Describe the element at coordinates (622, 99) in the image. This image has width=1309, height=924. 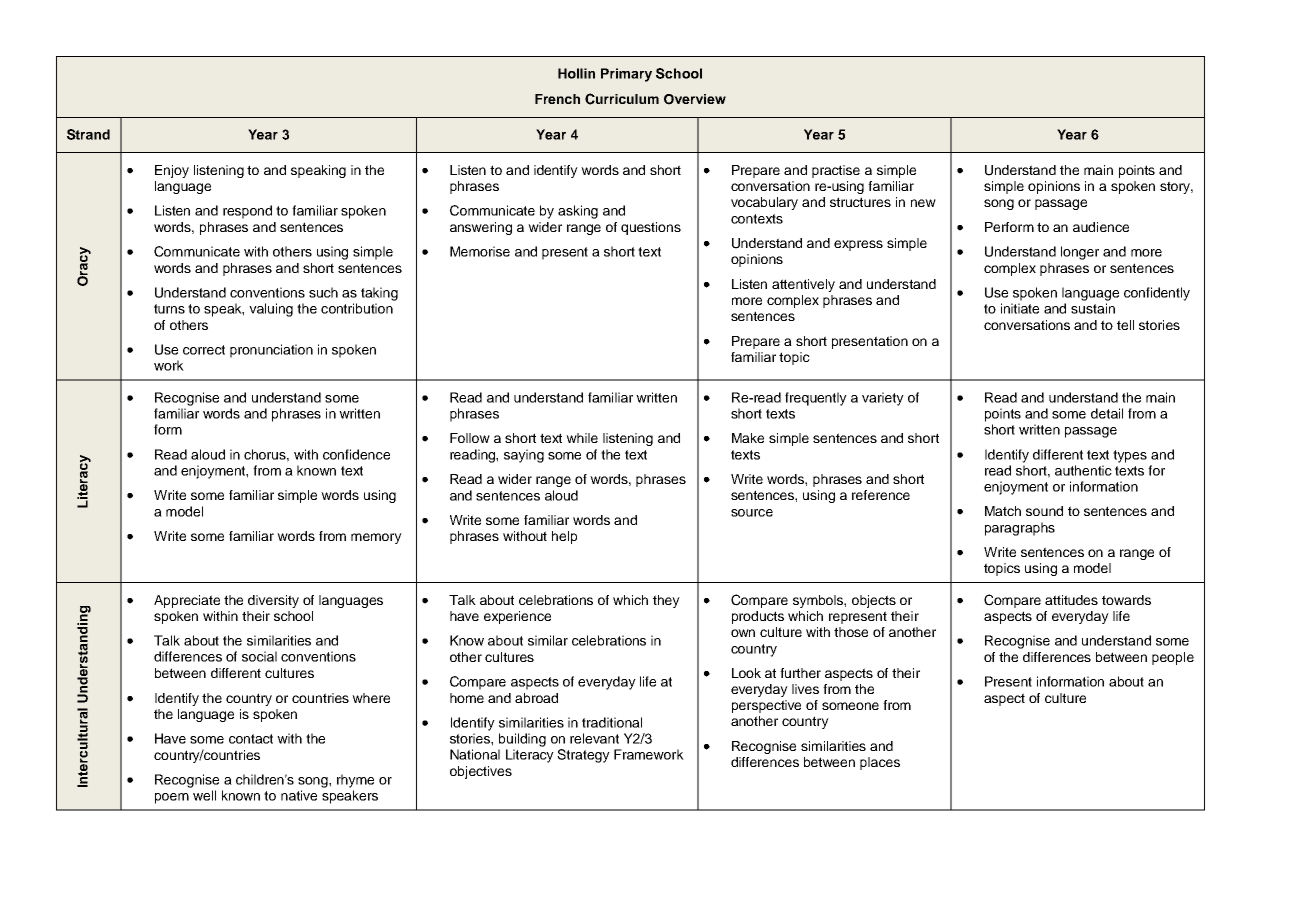
I see `Curriculum` at that location.
